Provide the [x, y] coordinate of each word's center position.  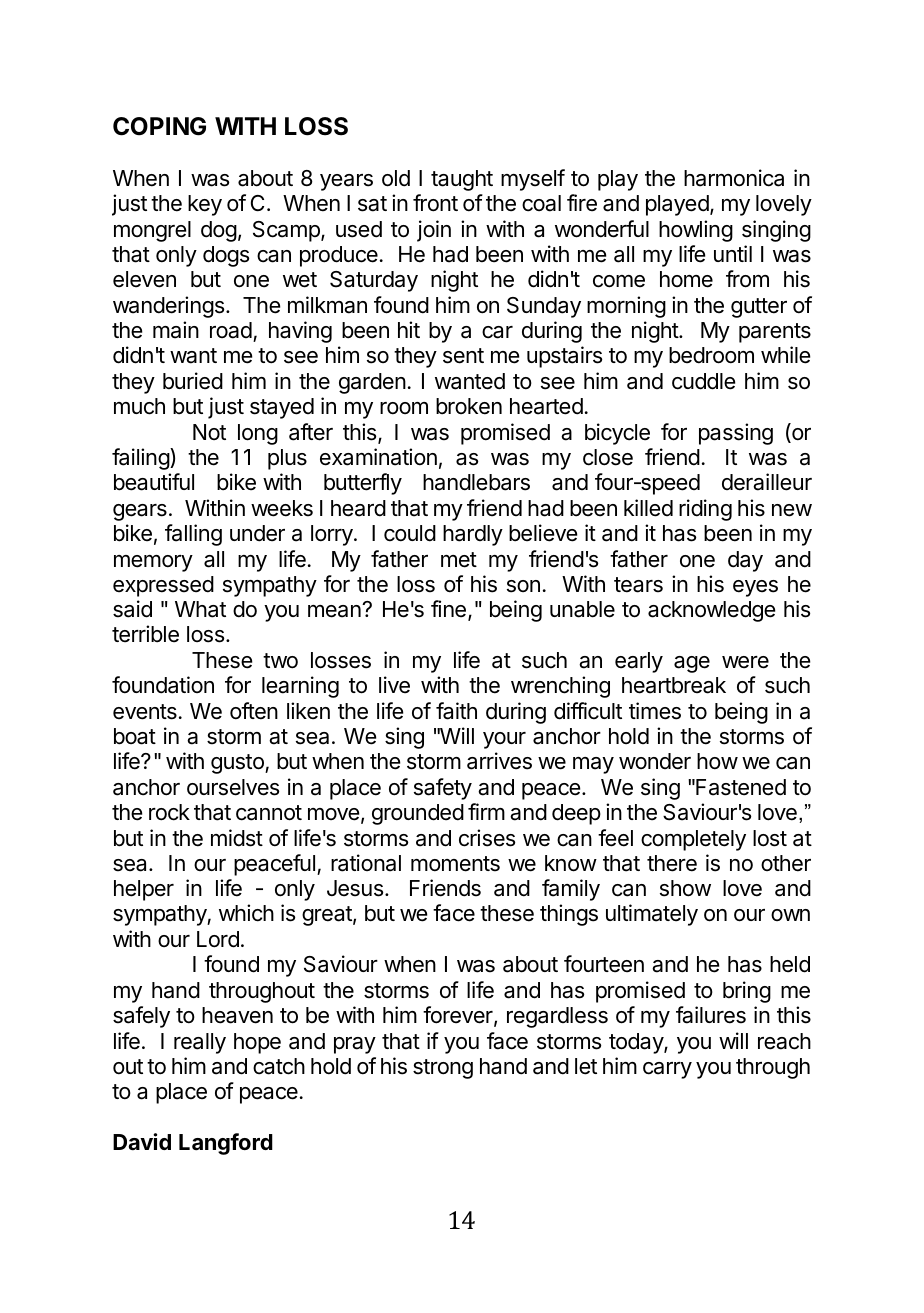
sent [463, 356]
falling [193, 535]
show [685, 888]
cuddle [703, 381]
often [254, 711]
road [231, 330]
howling [696, 231]
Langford [226, 1144]
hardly [473, 535]
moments [455, 864]
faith [456, 711]
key [205, 205]
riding [705, 510]
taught [462, 180]
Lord [218, 939]
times [655, 711]
